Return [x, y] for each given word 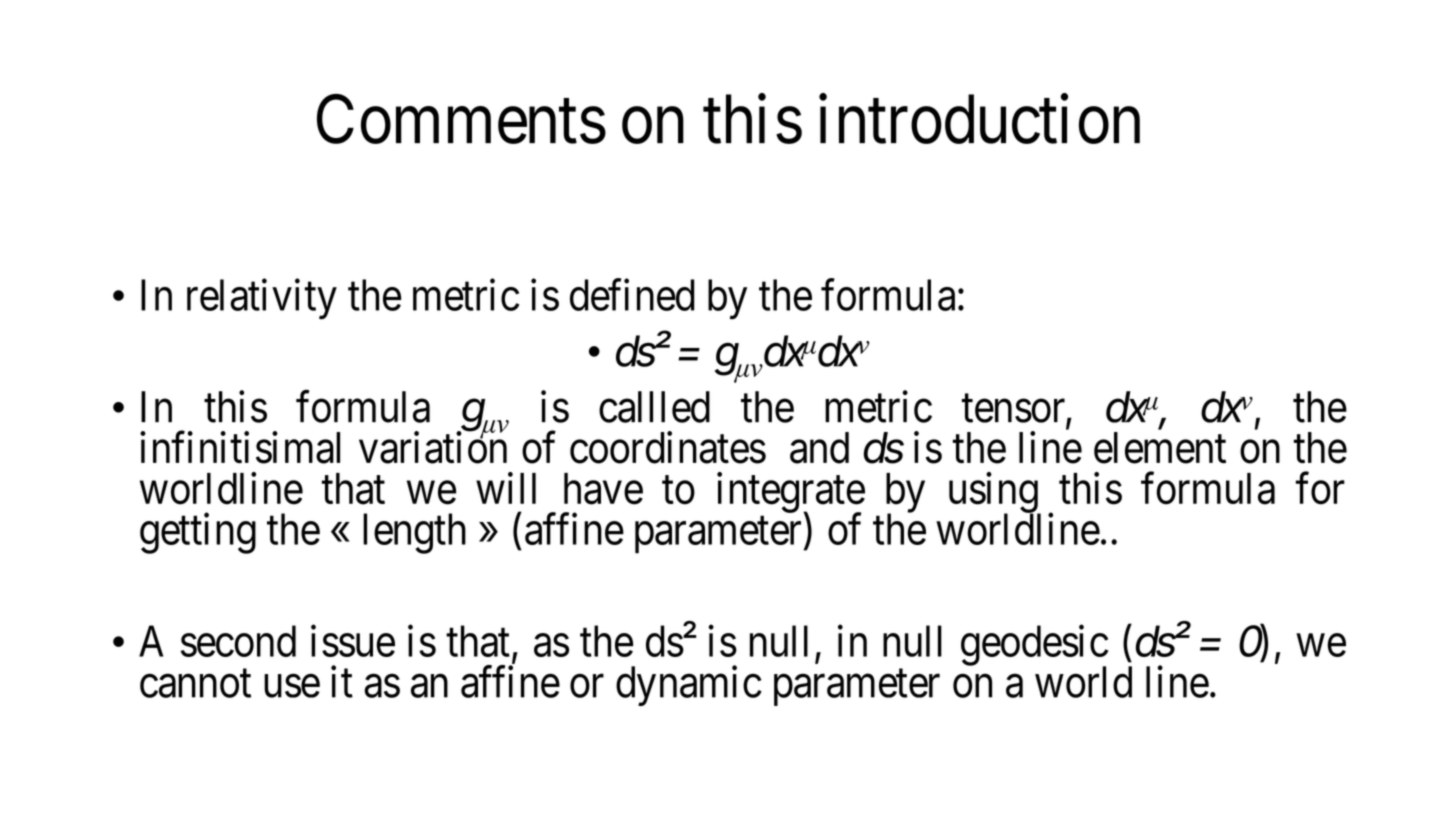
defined [632, 295]
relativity [262, 299]
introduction [979, 119]
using [994, 493]
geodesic [1034, 646]
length [414, 533]
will [506, 488]
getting [198, 533]
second [238, 641]
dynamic [689, 686]
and [819, 448]
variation [433, 448]
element [1160, 448]
